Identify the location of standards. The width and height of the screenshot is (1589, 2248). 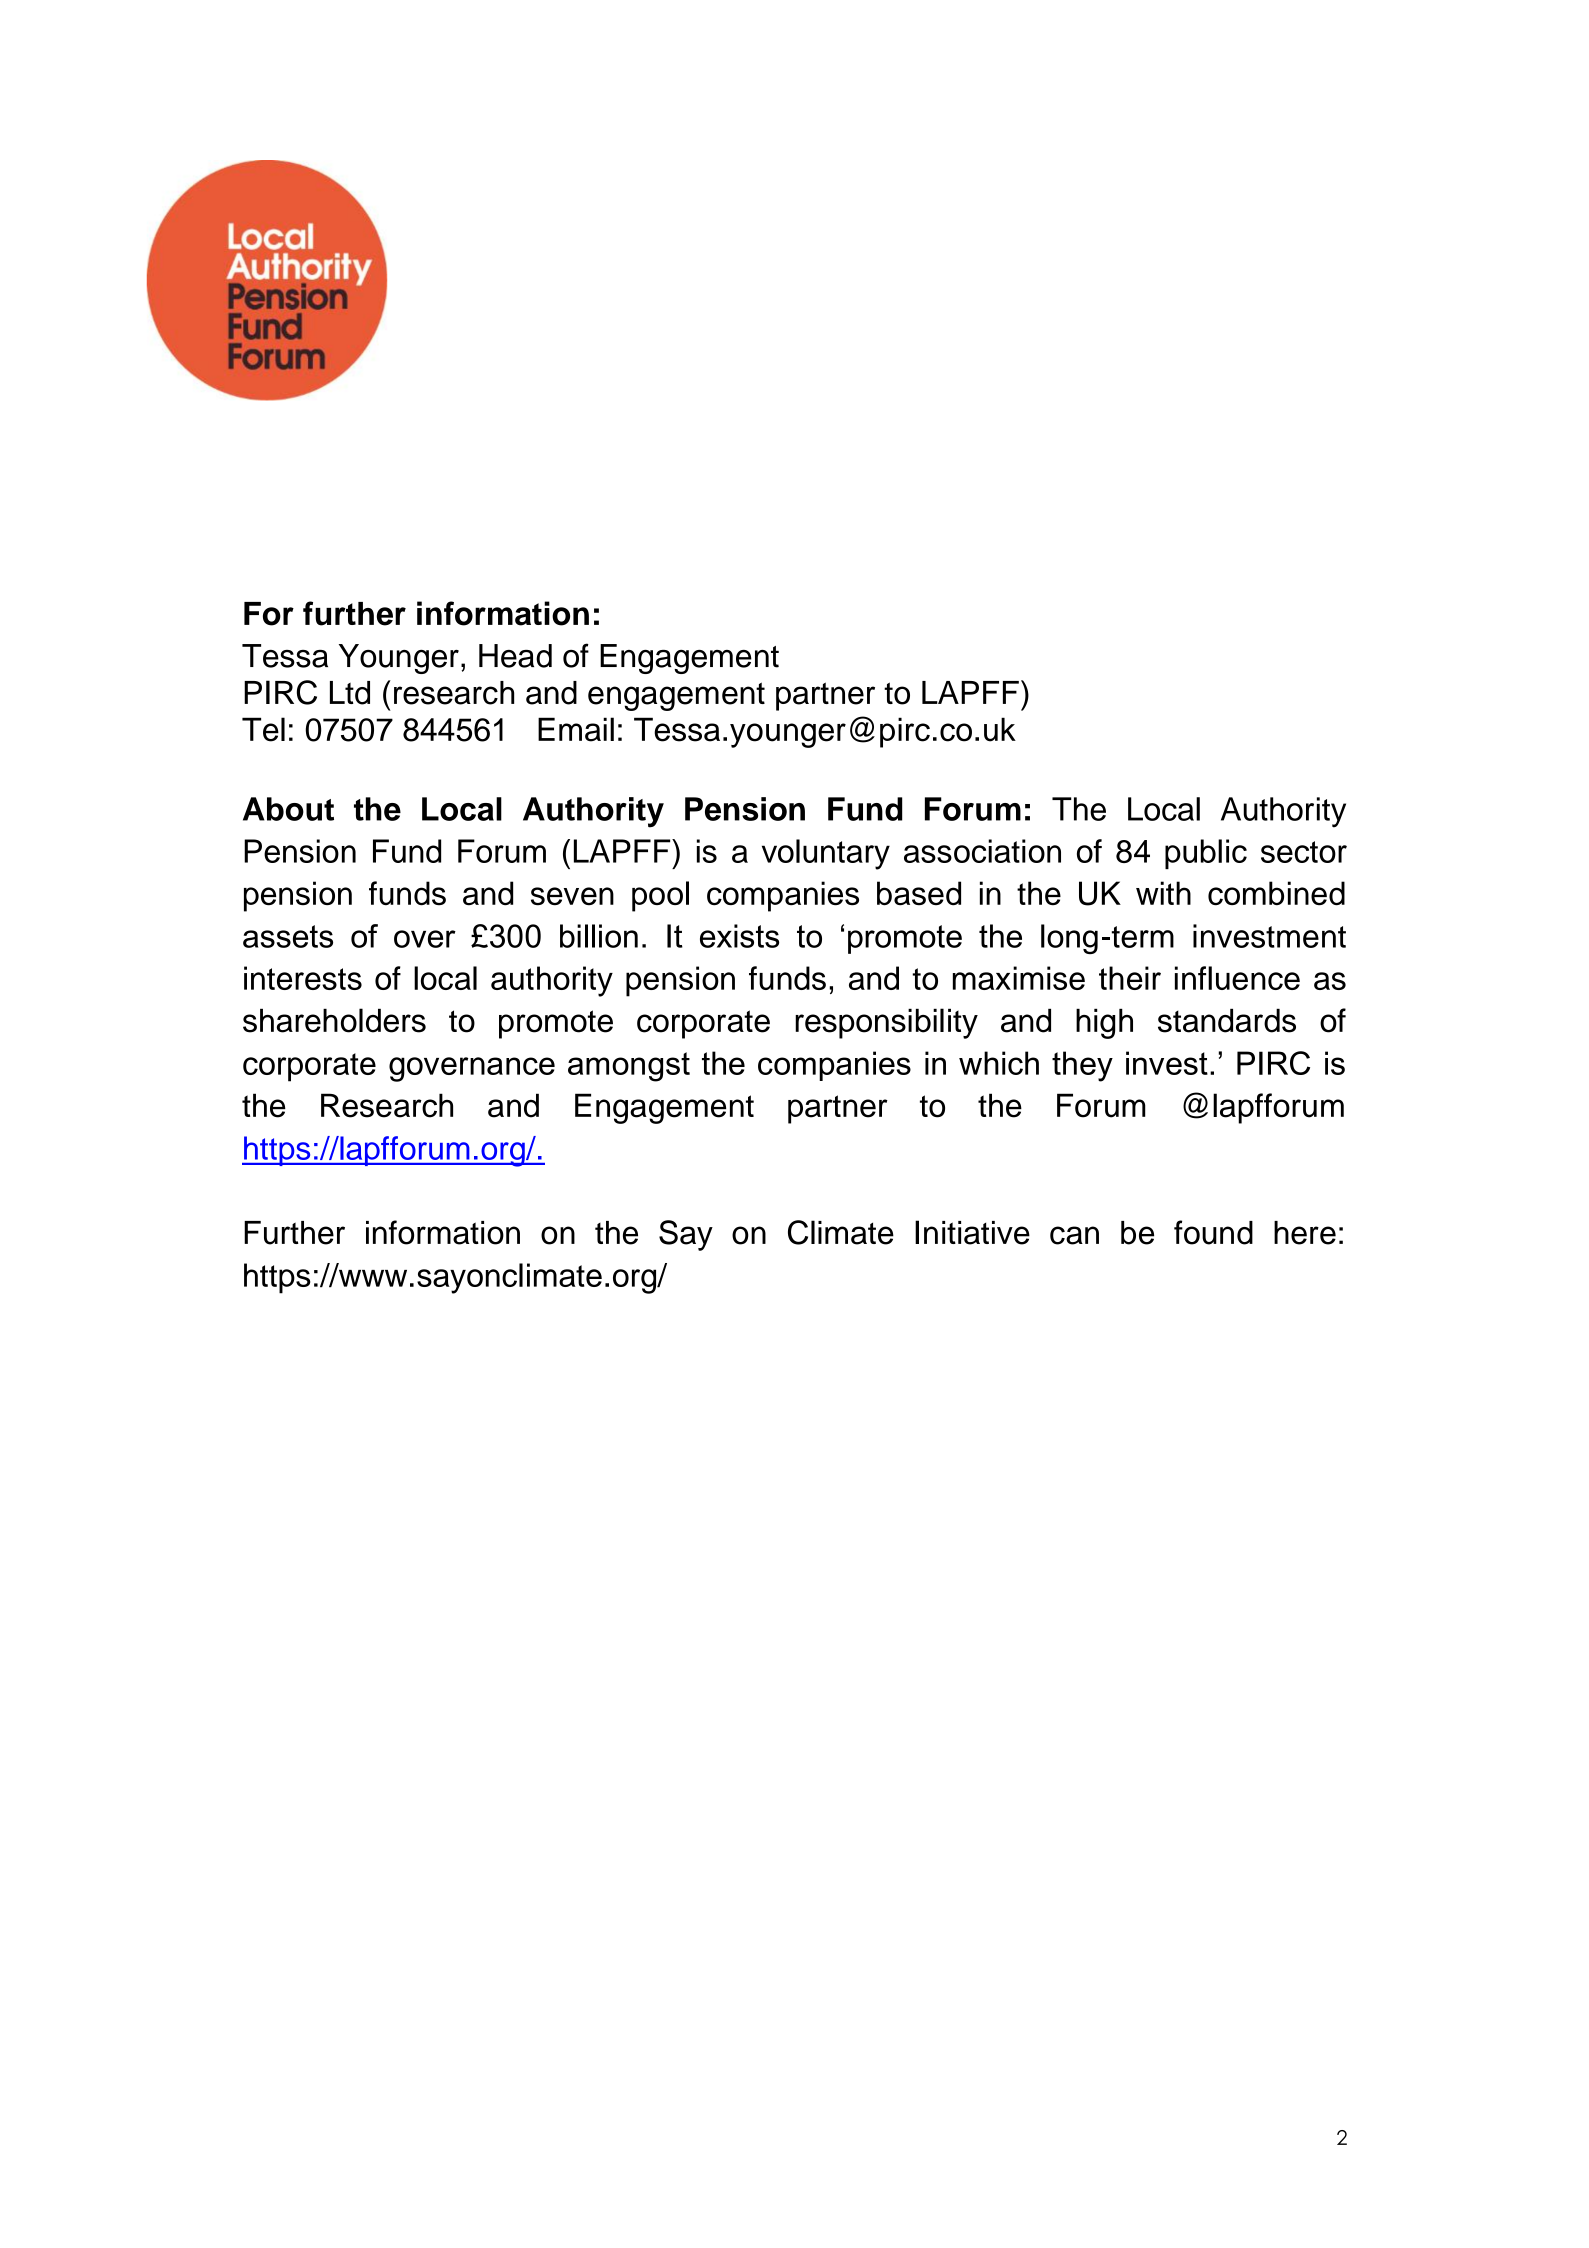
(1227, 1020).
